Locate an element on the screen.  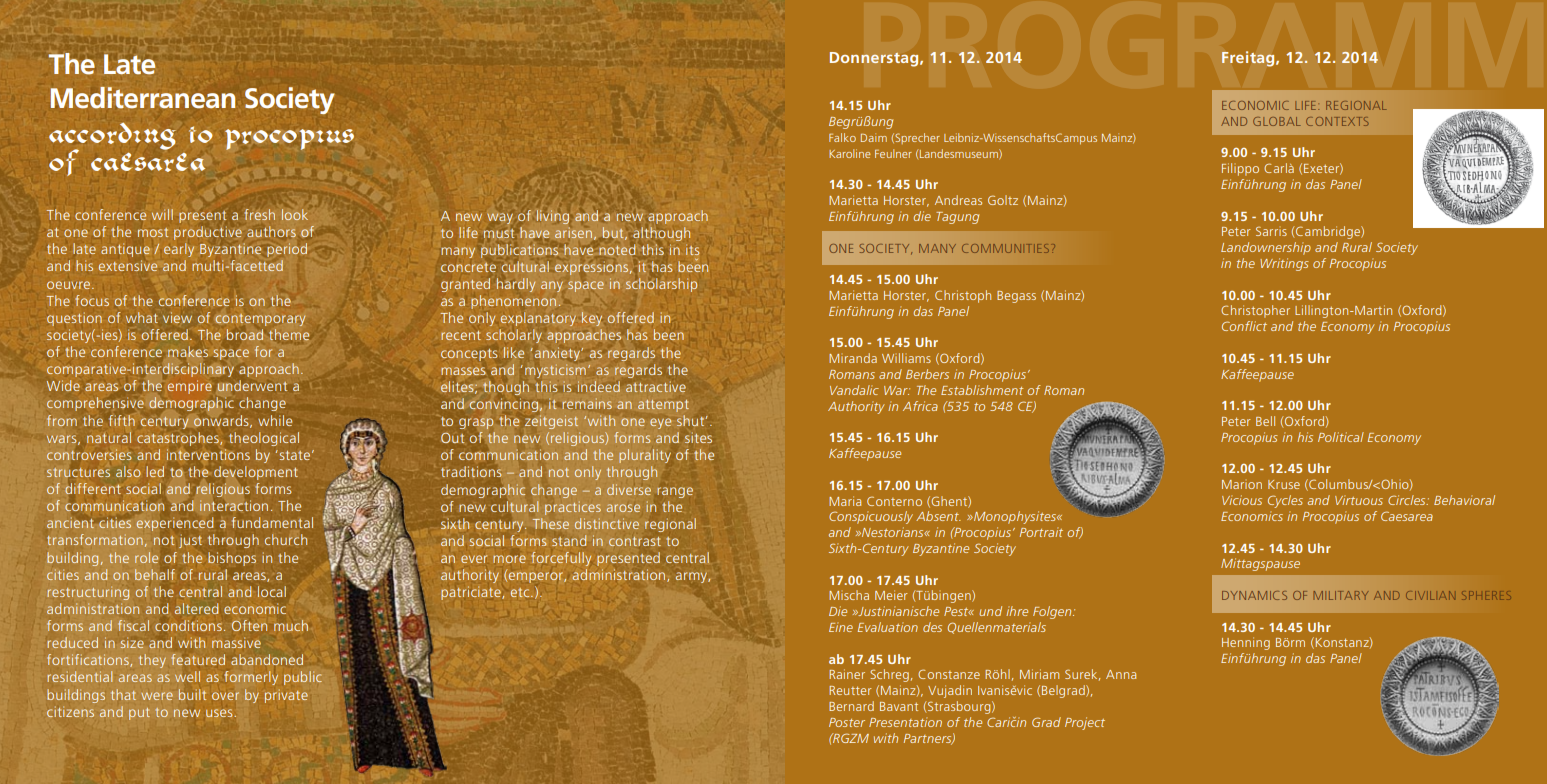
DYNAMICS is located at coordinates (1254, 595).
